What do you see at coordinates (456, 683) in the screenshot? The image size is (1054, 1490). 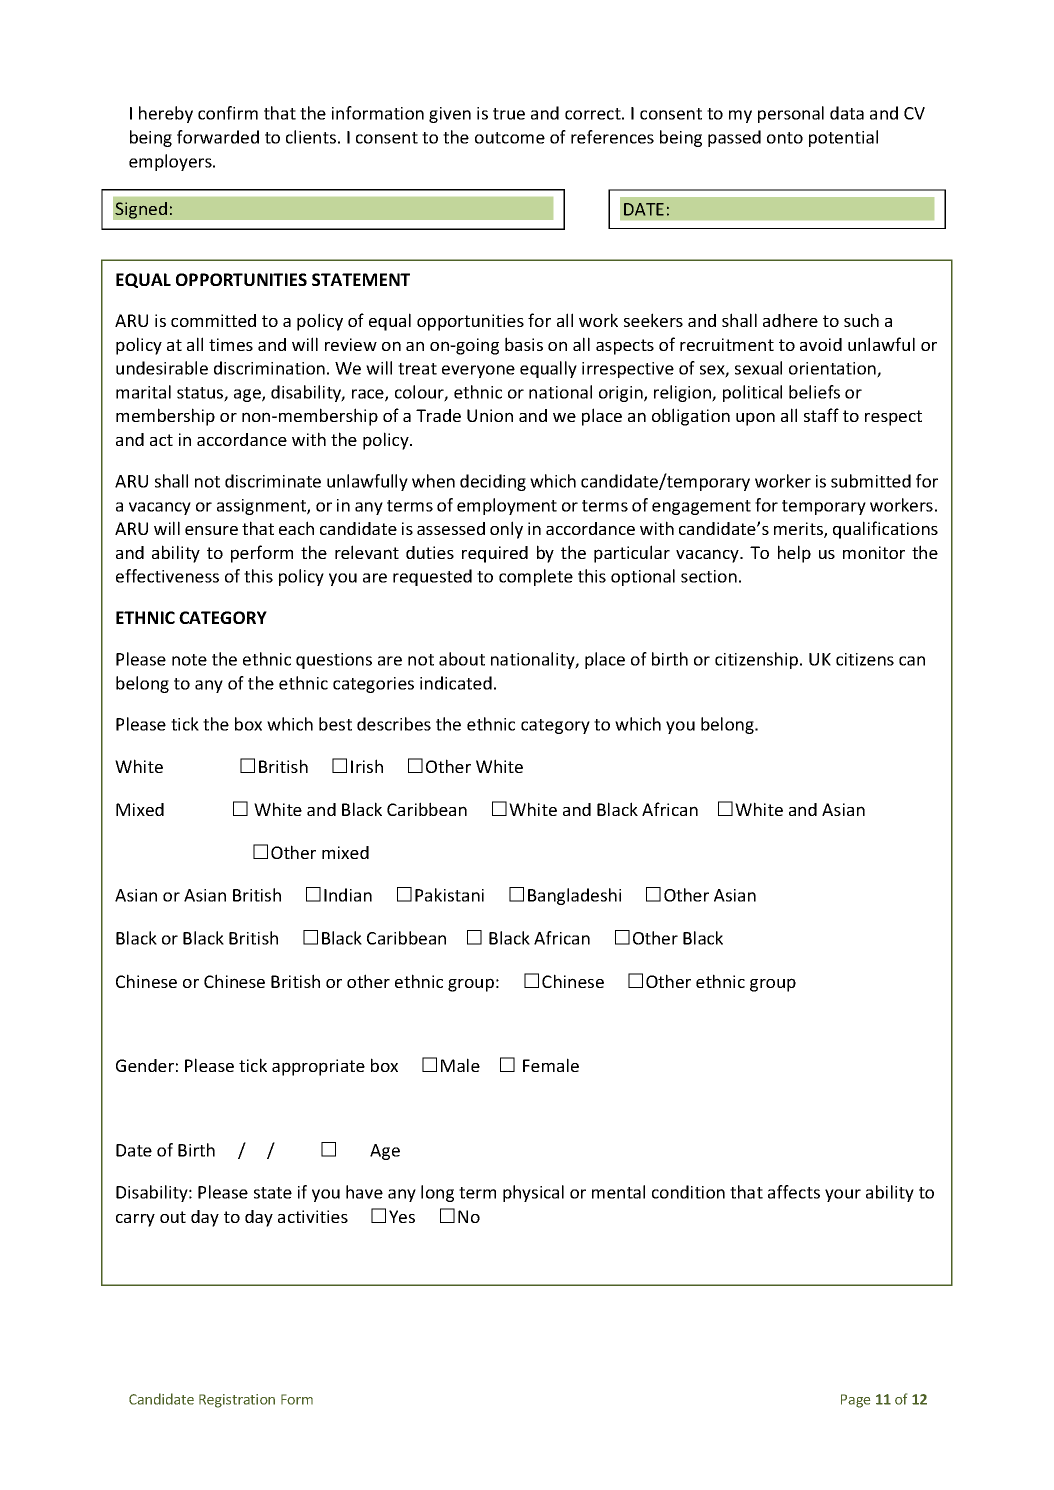 I see `indicated` at bounding box center [456, 683].
